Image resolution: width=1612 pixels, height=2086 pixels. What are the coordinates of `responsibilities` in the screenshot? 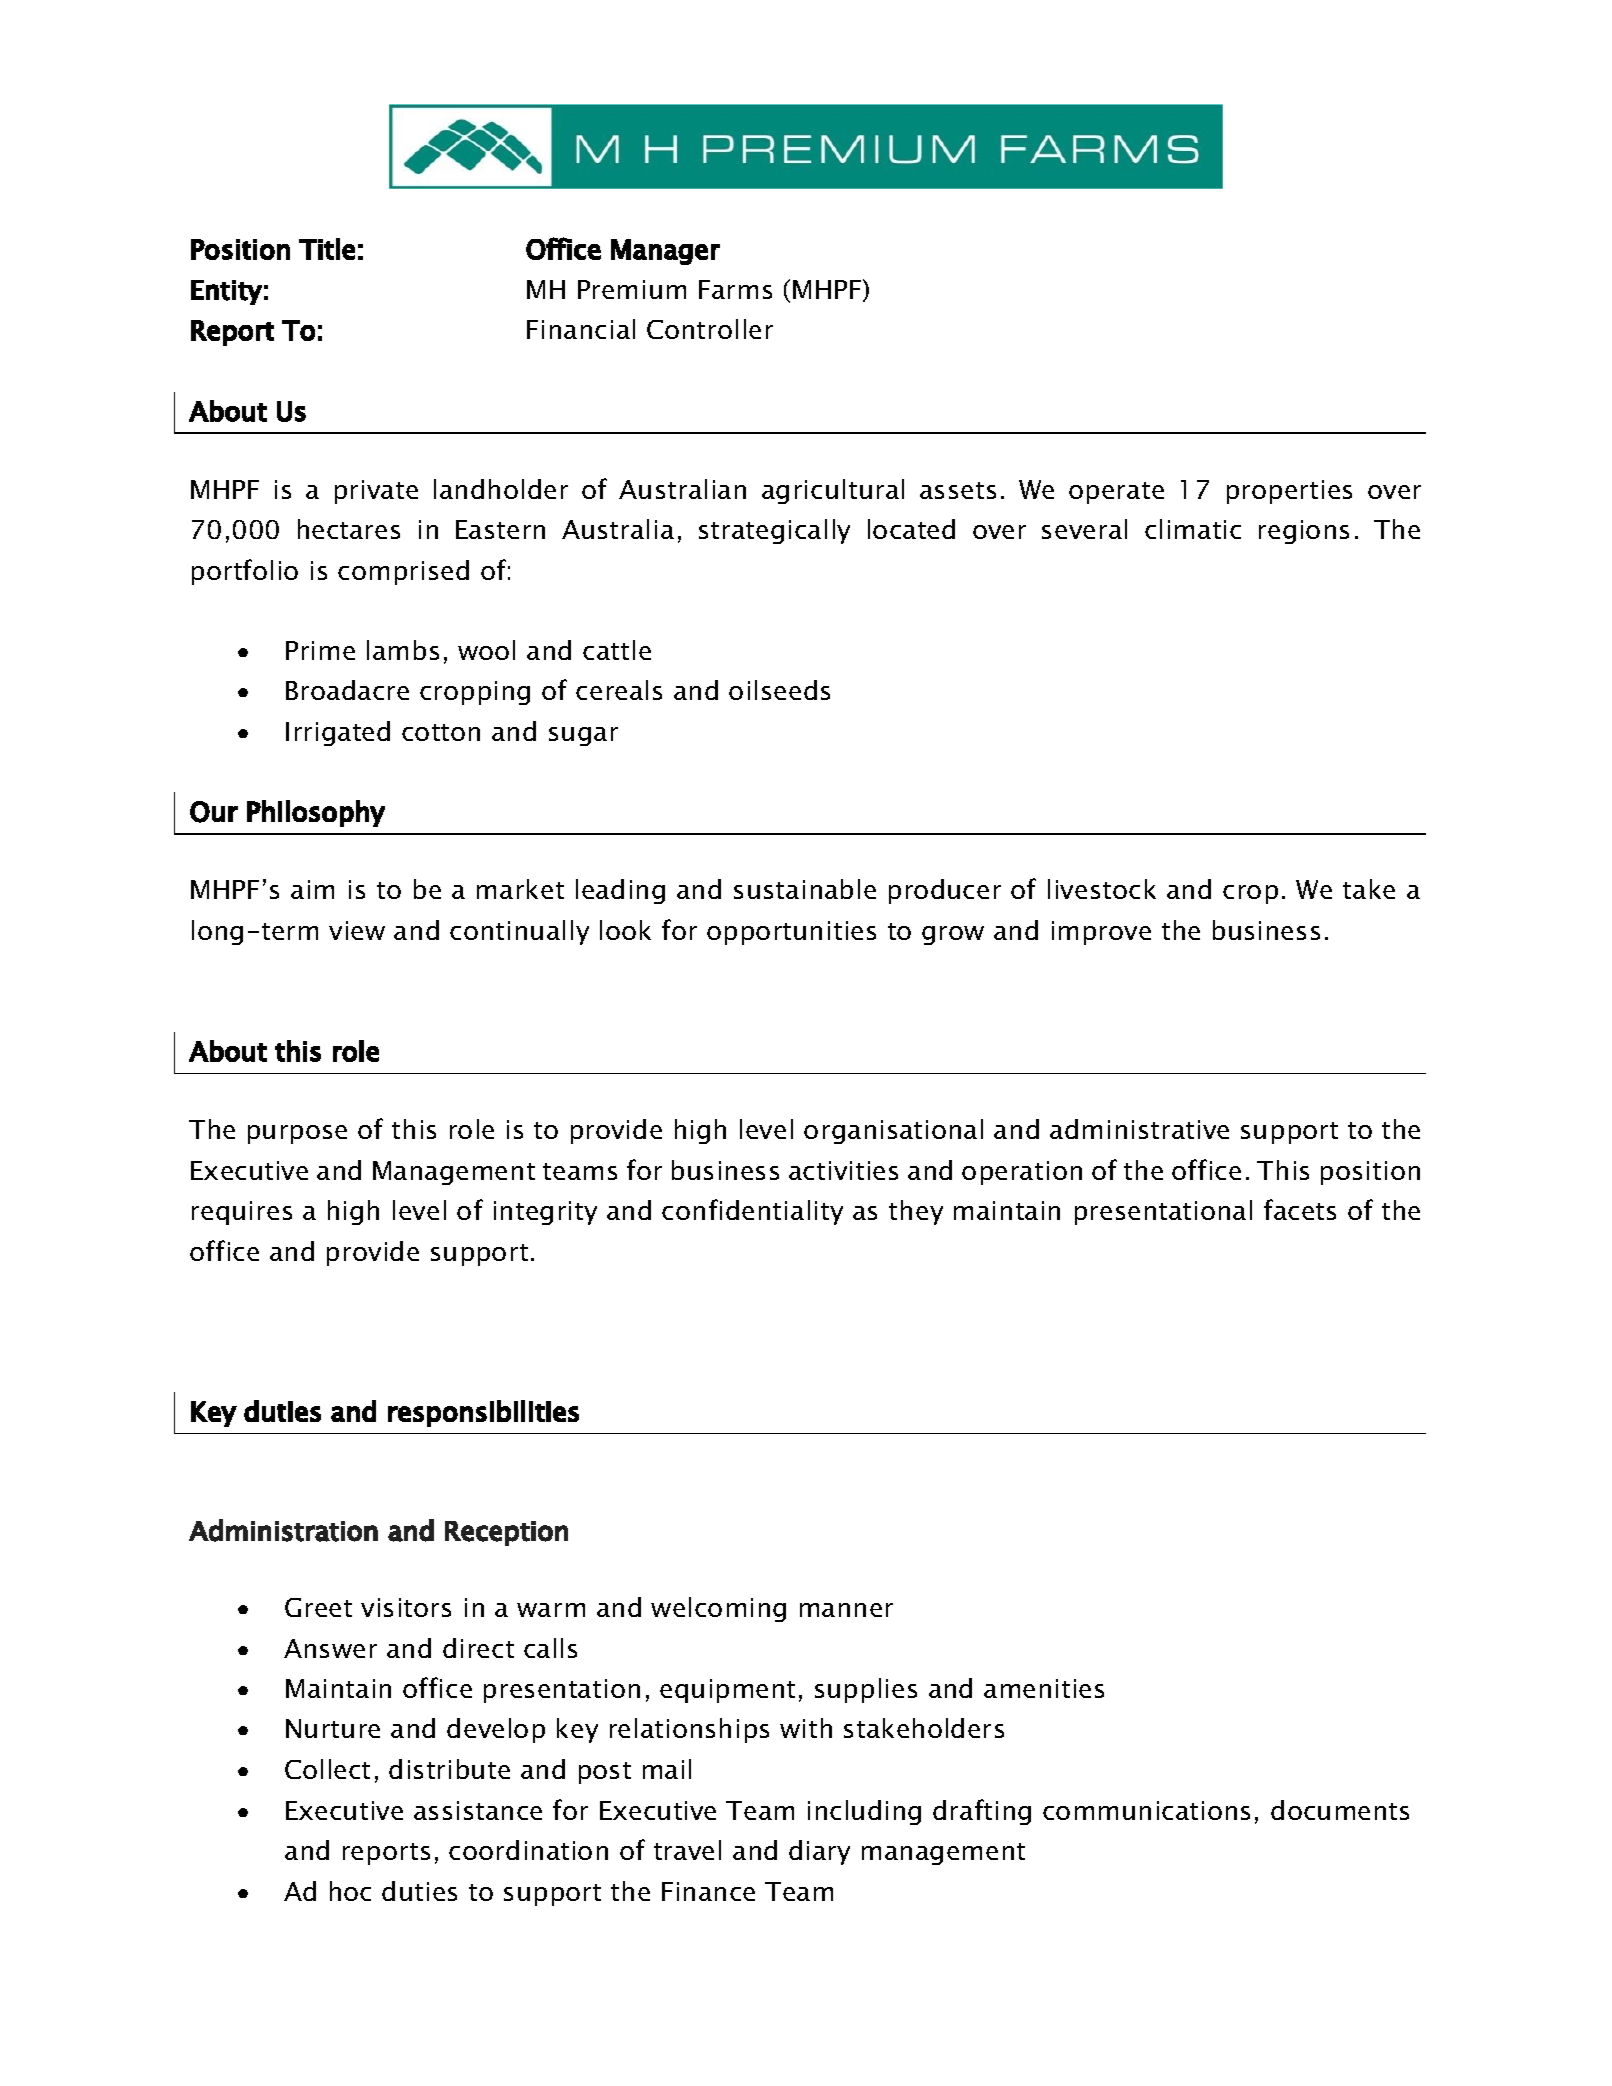 It's located at (483, 1413).
